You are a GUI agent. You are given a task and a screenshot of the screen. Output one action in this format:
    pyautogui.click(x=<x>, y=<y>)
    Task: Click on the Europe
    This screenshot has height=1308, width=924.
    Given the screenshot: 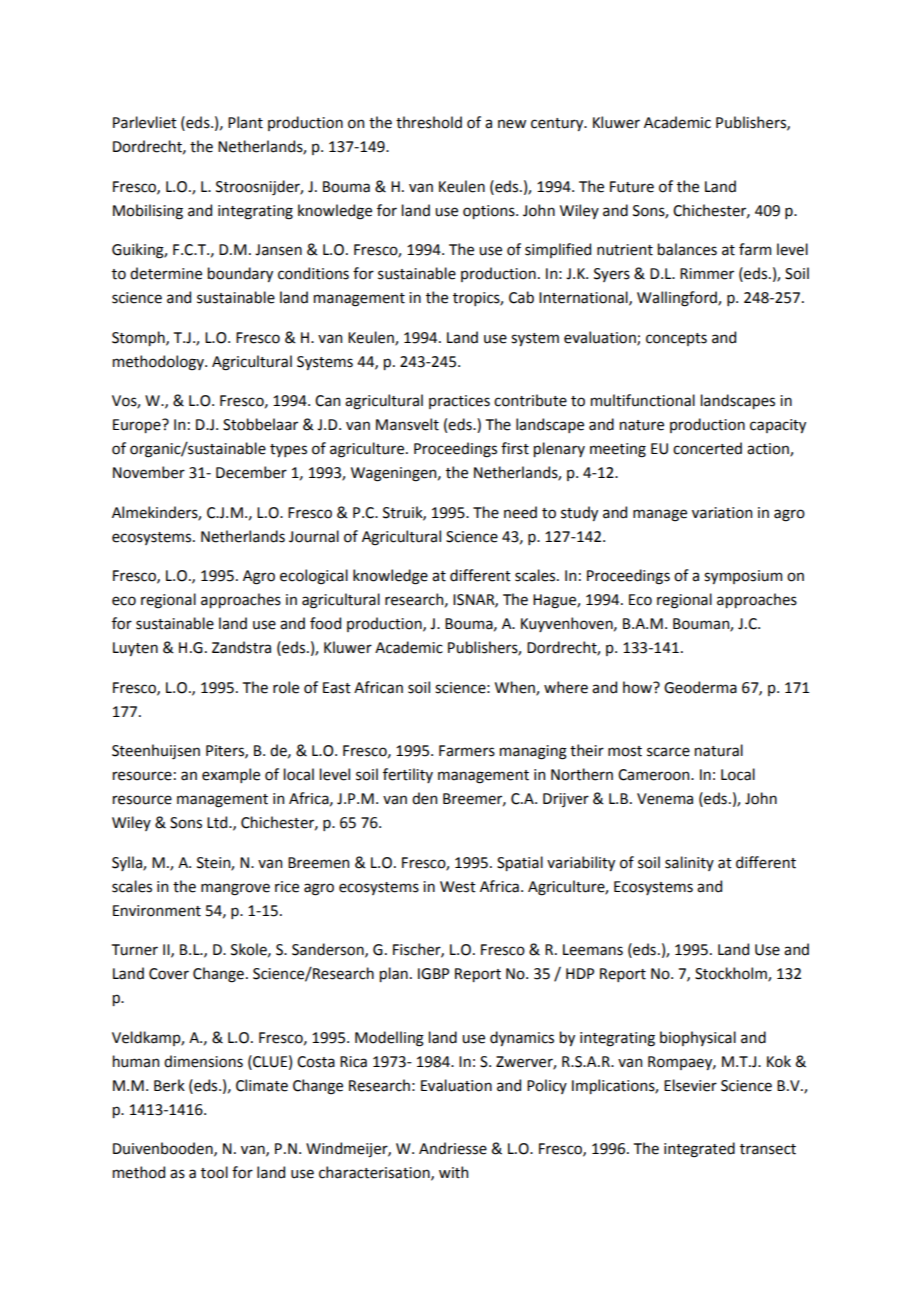 What is the action you would take?
    pyautogui.click(x=138, y=426)
